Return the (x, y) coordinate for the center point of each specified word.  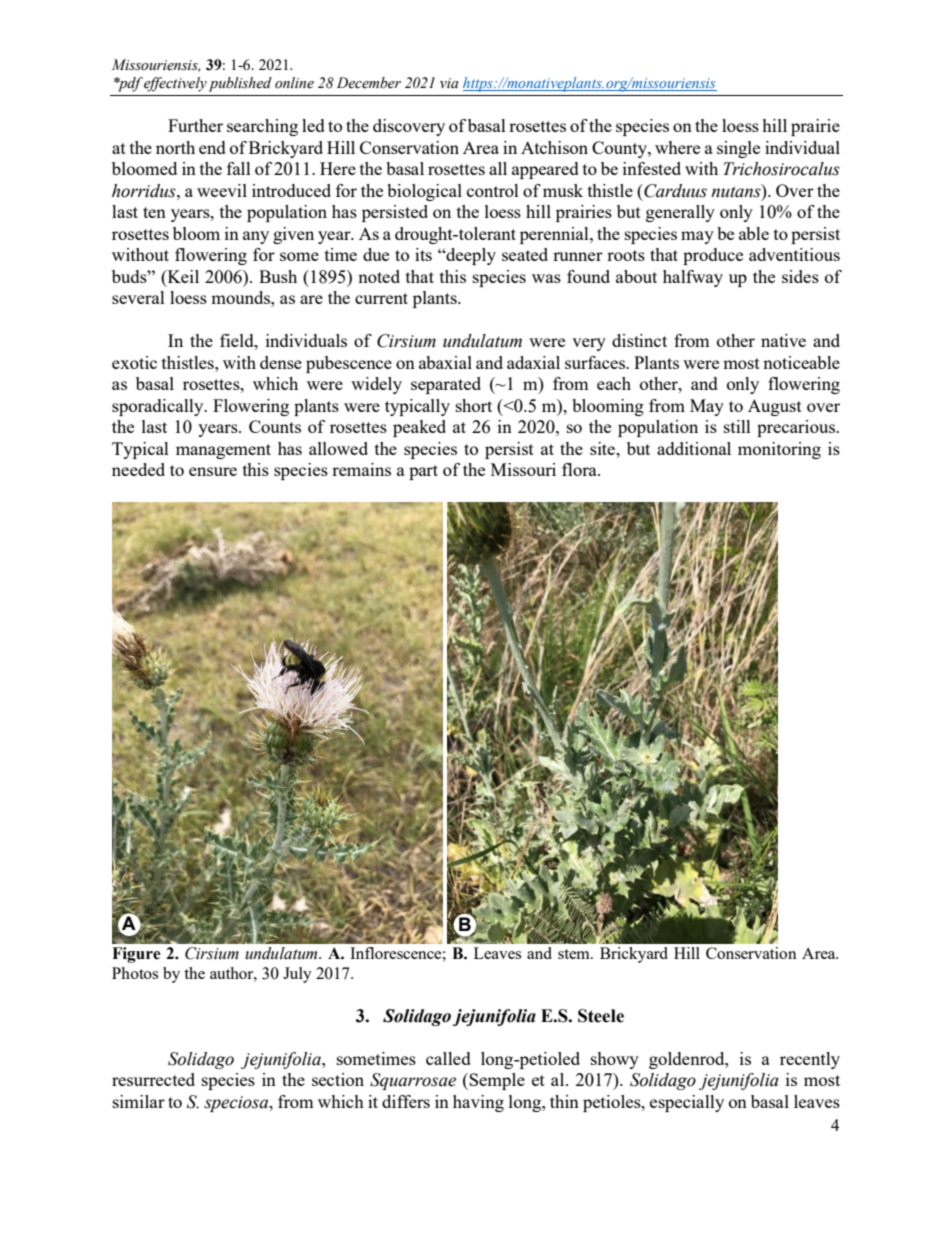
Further (195, 125)
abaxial (445, 362)
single (738, 149)
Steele (601, 1016)
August (775, 407)
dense (281, 362)
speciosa (237, 1104)
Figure (136, 955)
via (449, 83)
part (423, 472)
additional (694, 448)
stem (575, 954)
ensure (213, 471)
